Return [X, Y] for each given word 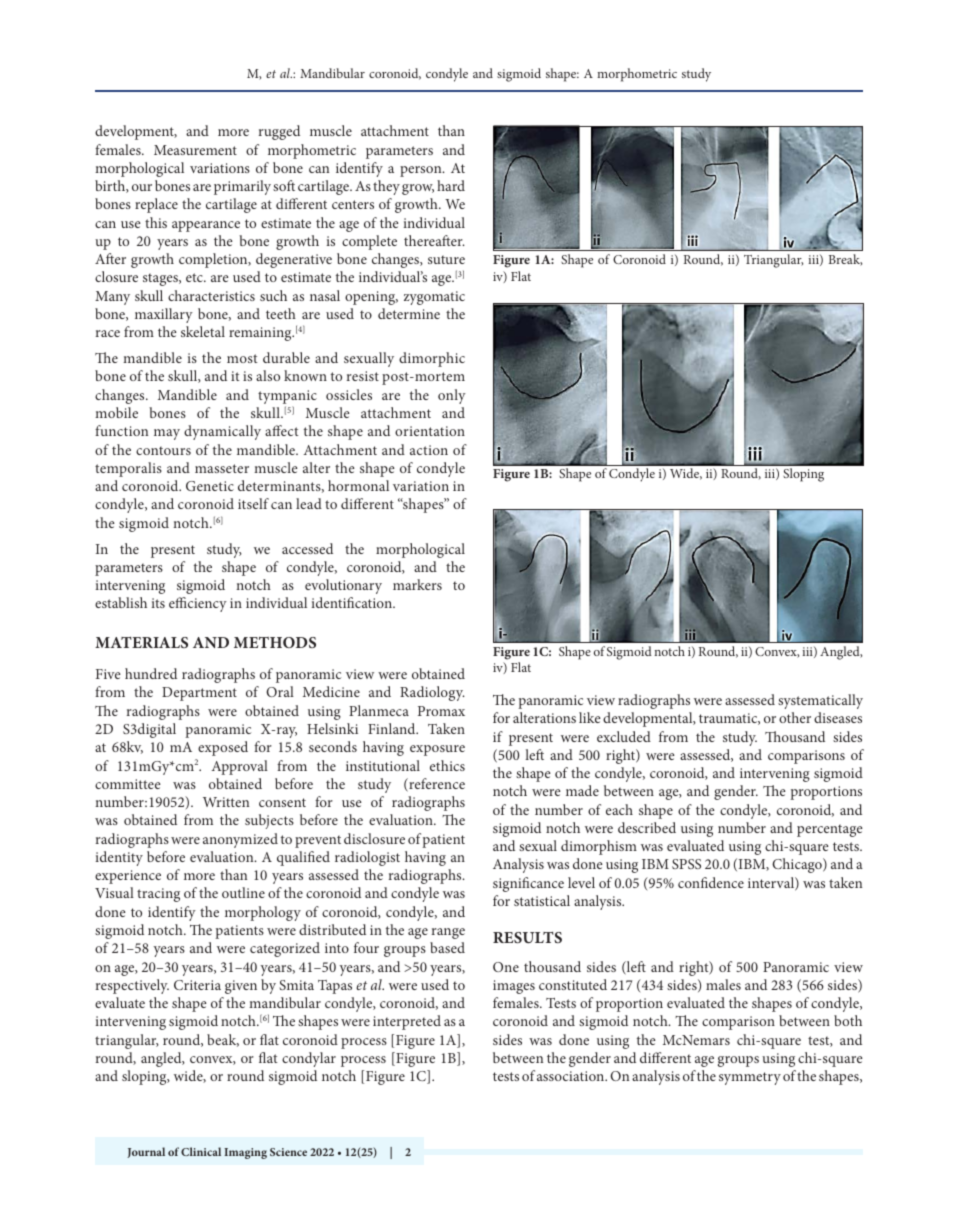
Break [845, 260]
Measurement [195, 150]
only [452, 396]
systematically [820, 701]
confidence [711, 882]
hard [451, 185]
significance [528, 884]
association [572, 1076]
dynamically [222, 432]
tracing [158, 895]
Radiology [432, 693]
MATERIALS [141, 642]
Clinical [201, 1151]
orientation [430, 431]
